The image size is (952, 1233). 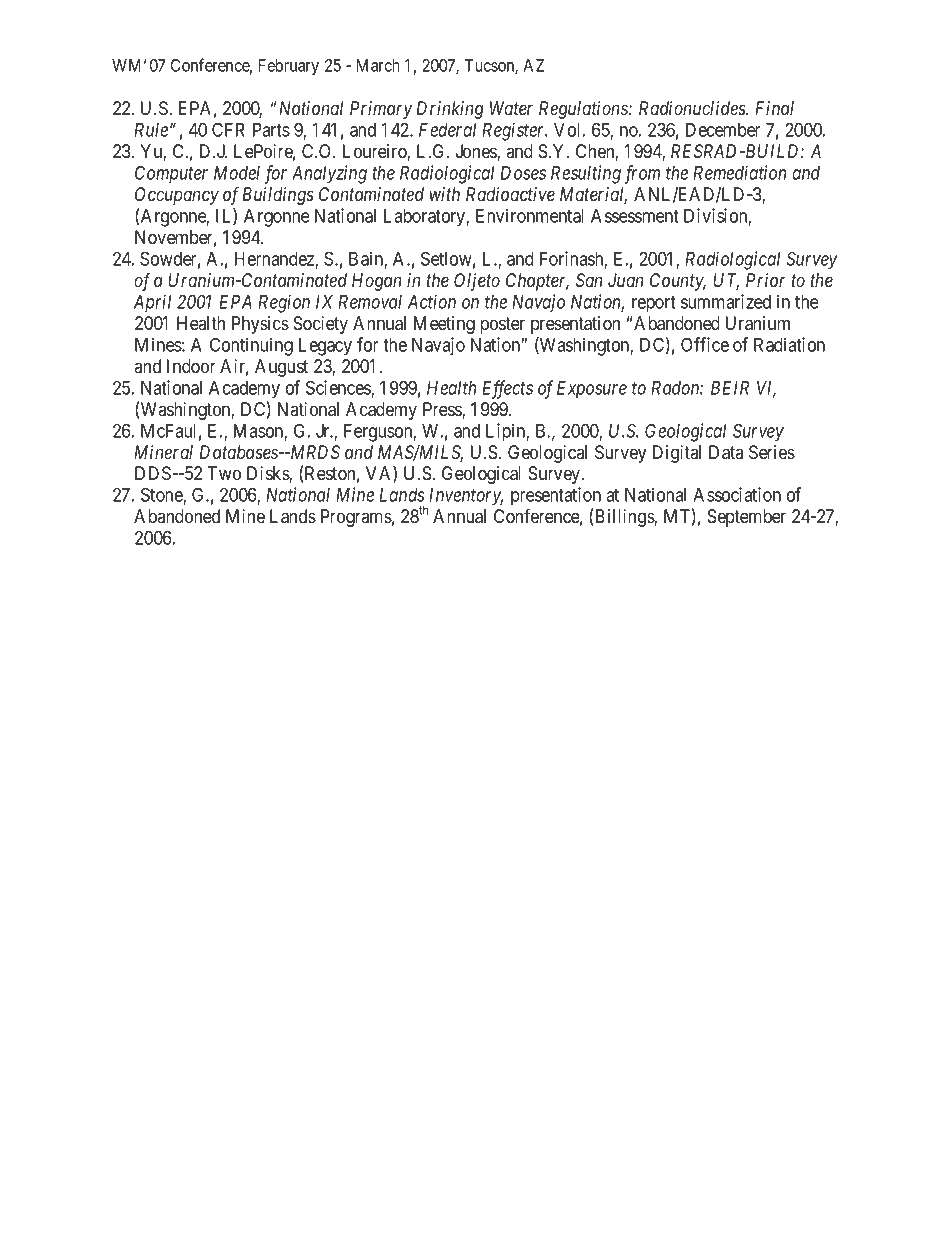 I want to click on Inventory, so click(x=466, y=497).
